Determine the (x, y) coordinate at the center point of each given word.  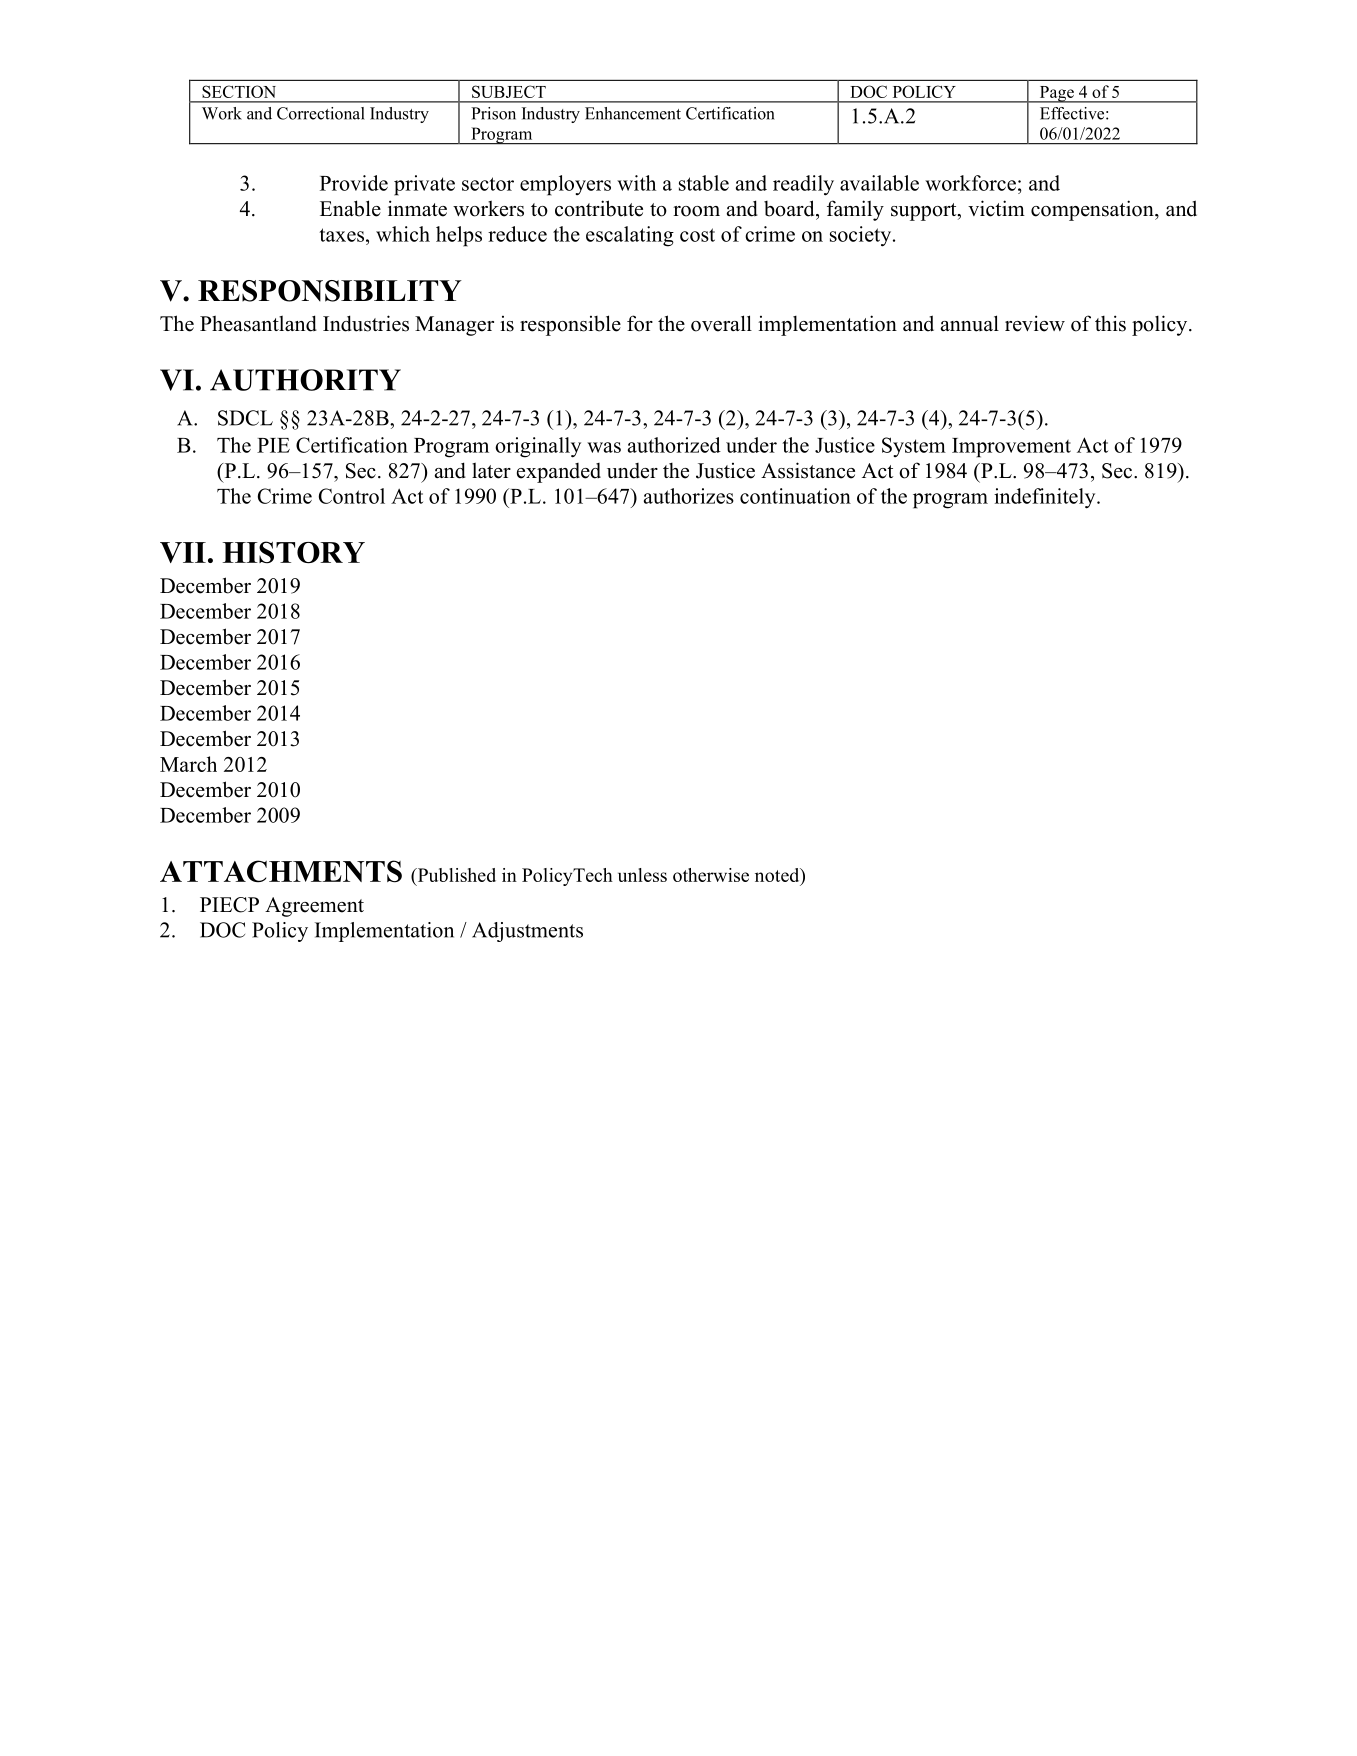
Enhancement (633, 113)
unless (642, 875)
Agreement (314, 907)
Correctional (321, 113)
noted (778, 875)
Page (1056, 94)
